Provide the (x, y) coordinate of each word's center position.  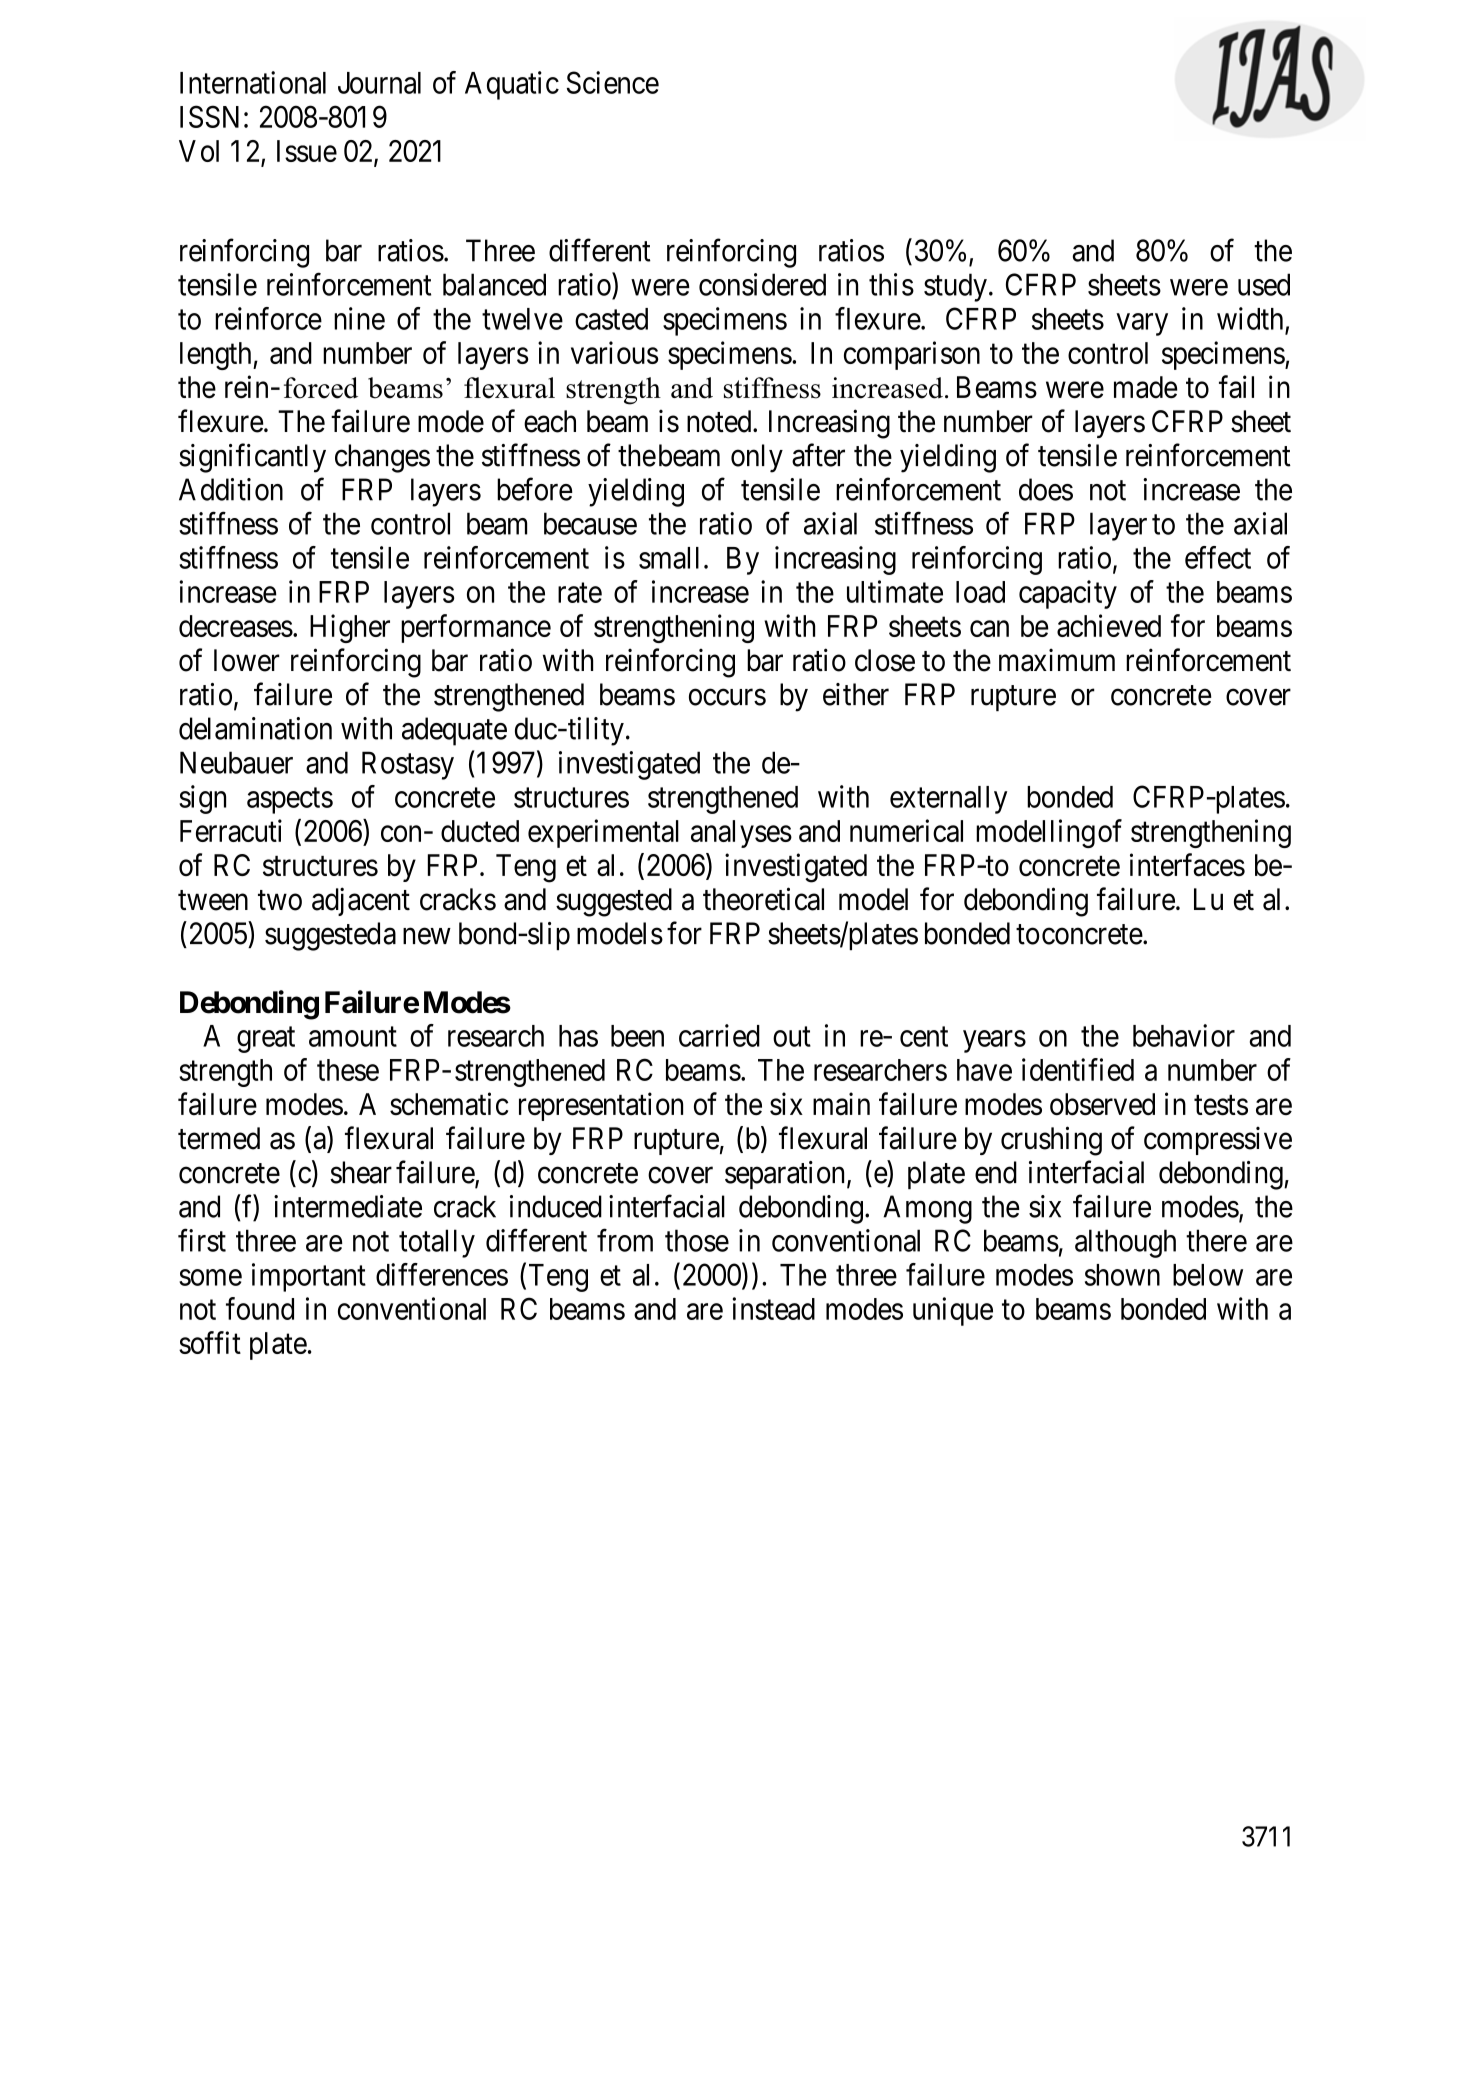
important (309, 1277)
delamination (255, 728)
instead (774, 1308)
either (856, 694)
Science (613, 82)
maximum (1057, 660)
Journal (379, 83)
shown (1122, 1275)
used (1264, 284)
